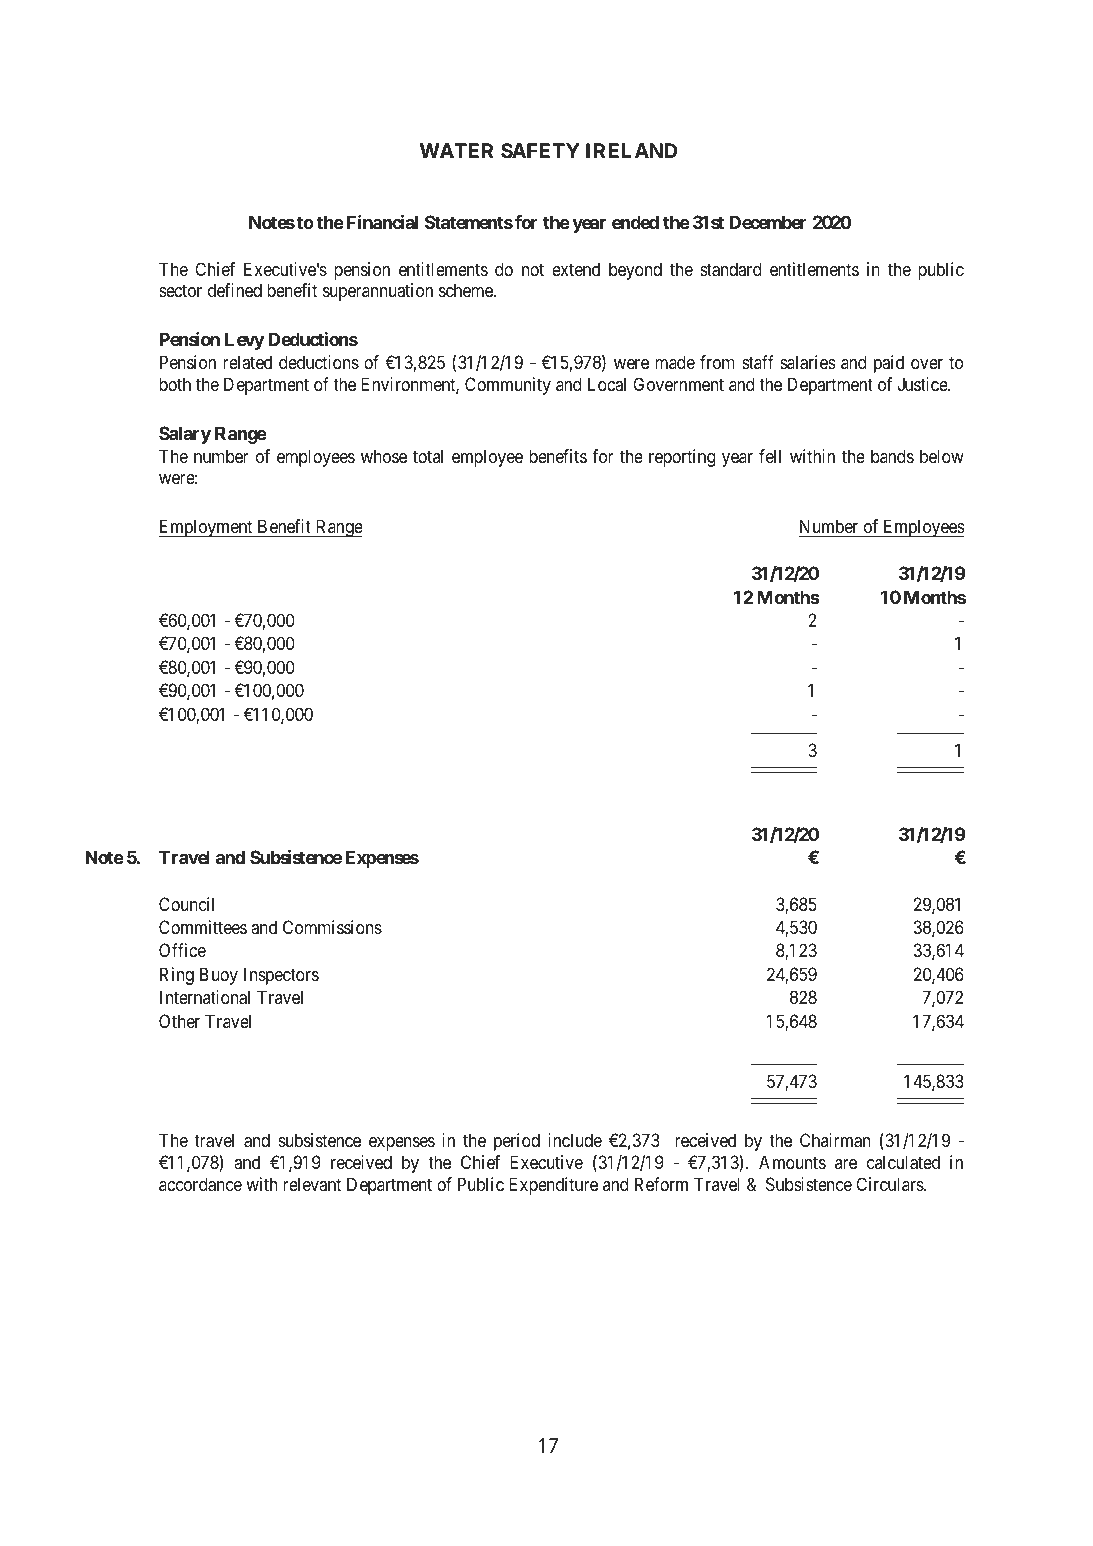  What do you see at coordinates (768, 222) in the screenshot?
I see `December` at bounding box center [768, 222].
